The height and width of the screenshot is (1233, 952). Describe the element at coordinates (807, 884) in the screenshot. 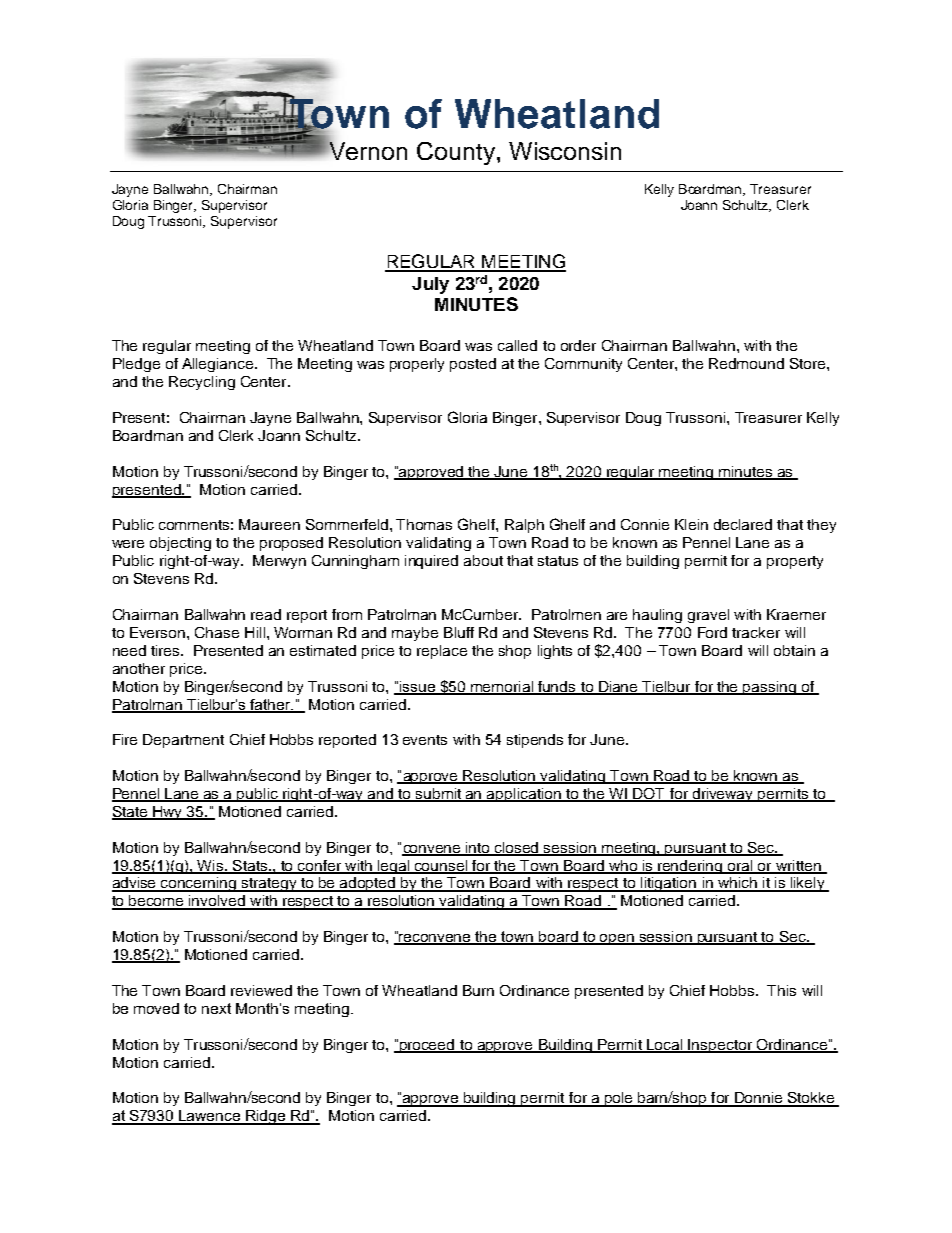

I see `likely` at that location.
